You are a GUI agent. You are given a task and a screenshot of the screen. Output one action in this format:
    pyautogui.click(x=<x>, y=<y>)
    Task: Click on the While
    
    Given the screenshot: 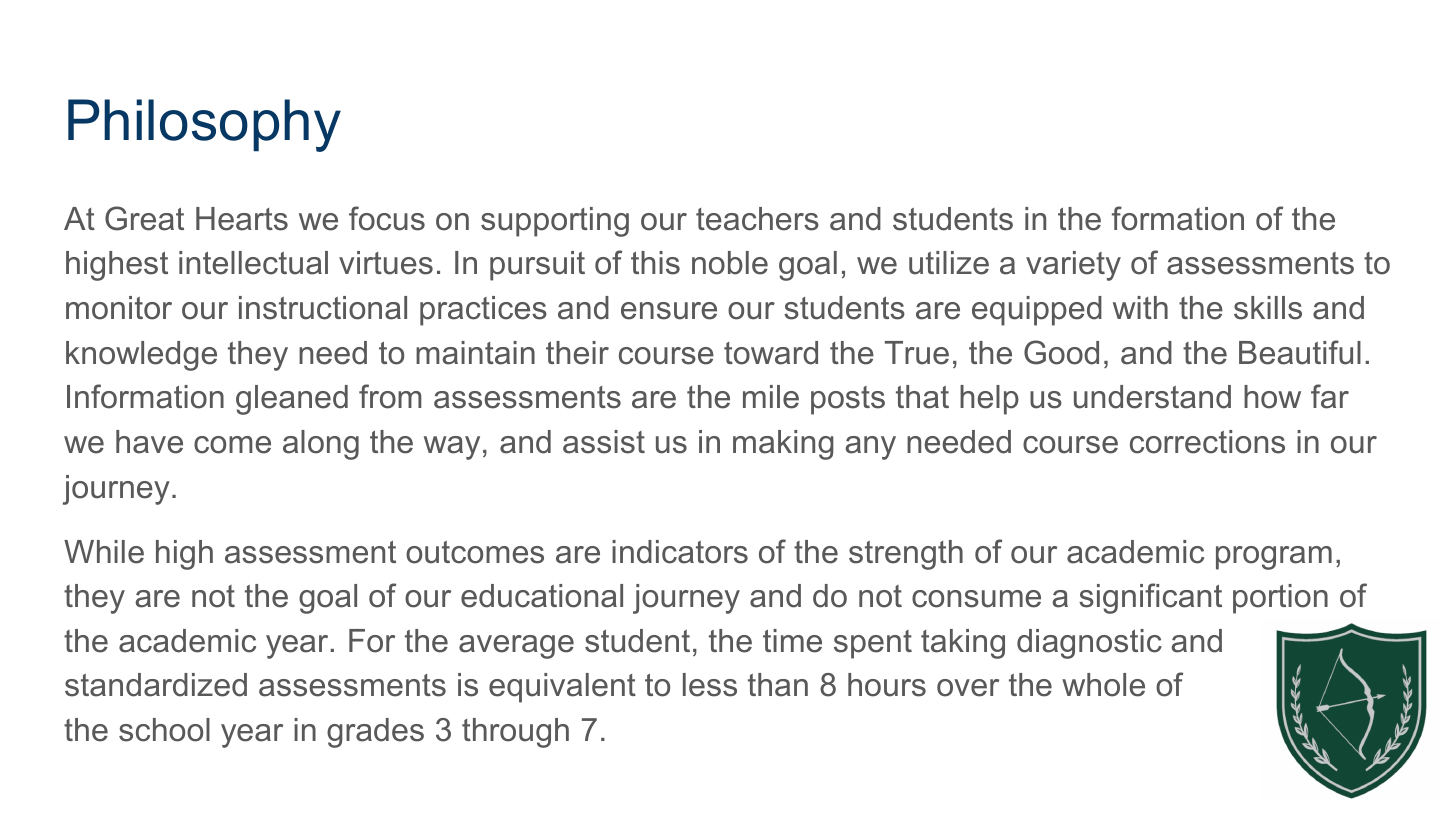 What is the action you would take?
    pyautogui.click(x=104, y=552)
